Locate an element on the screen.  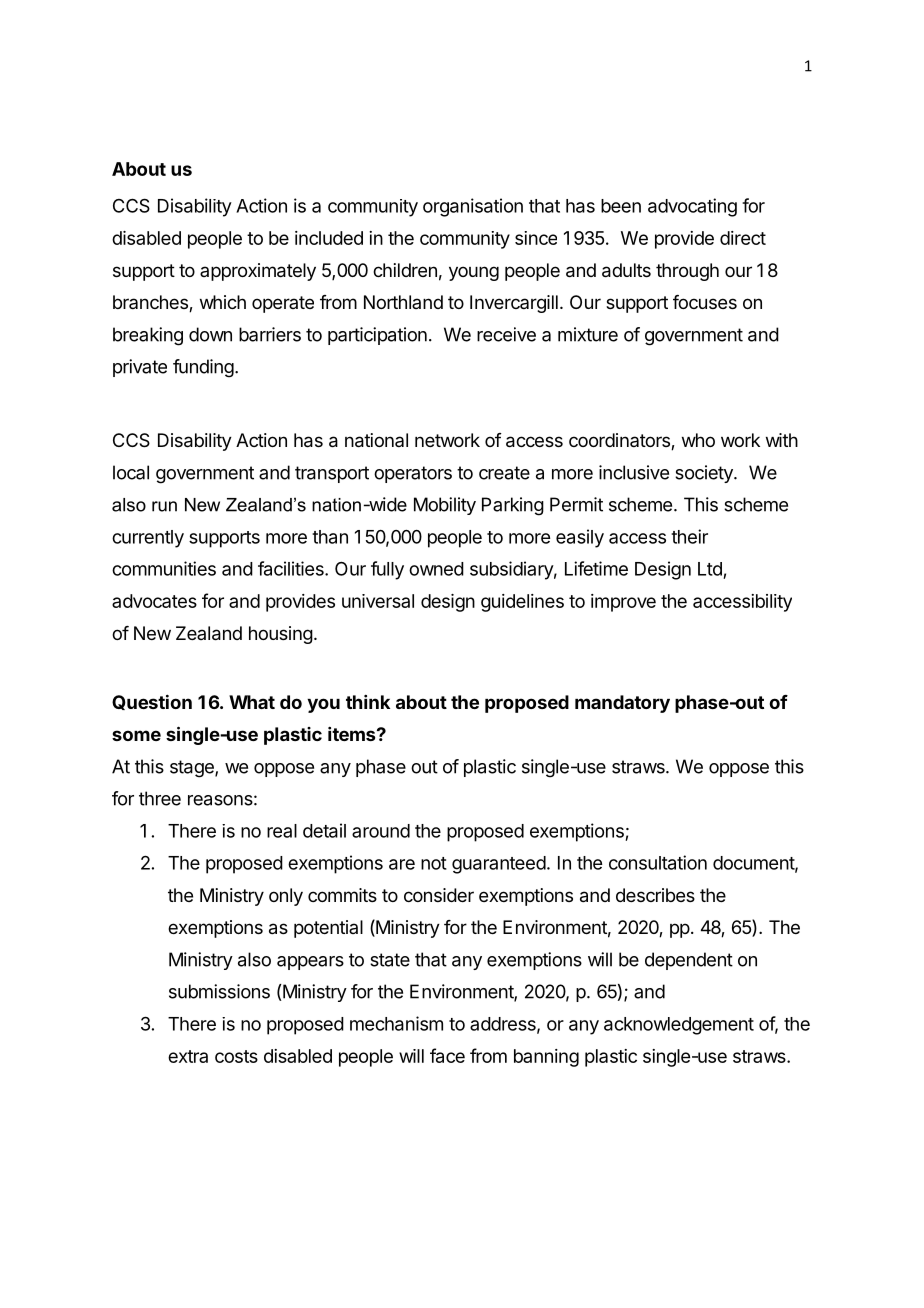
face is located at coordinates (447, 1055).
